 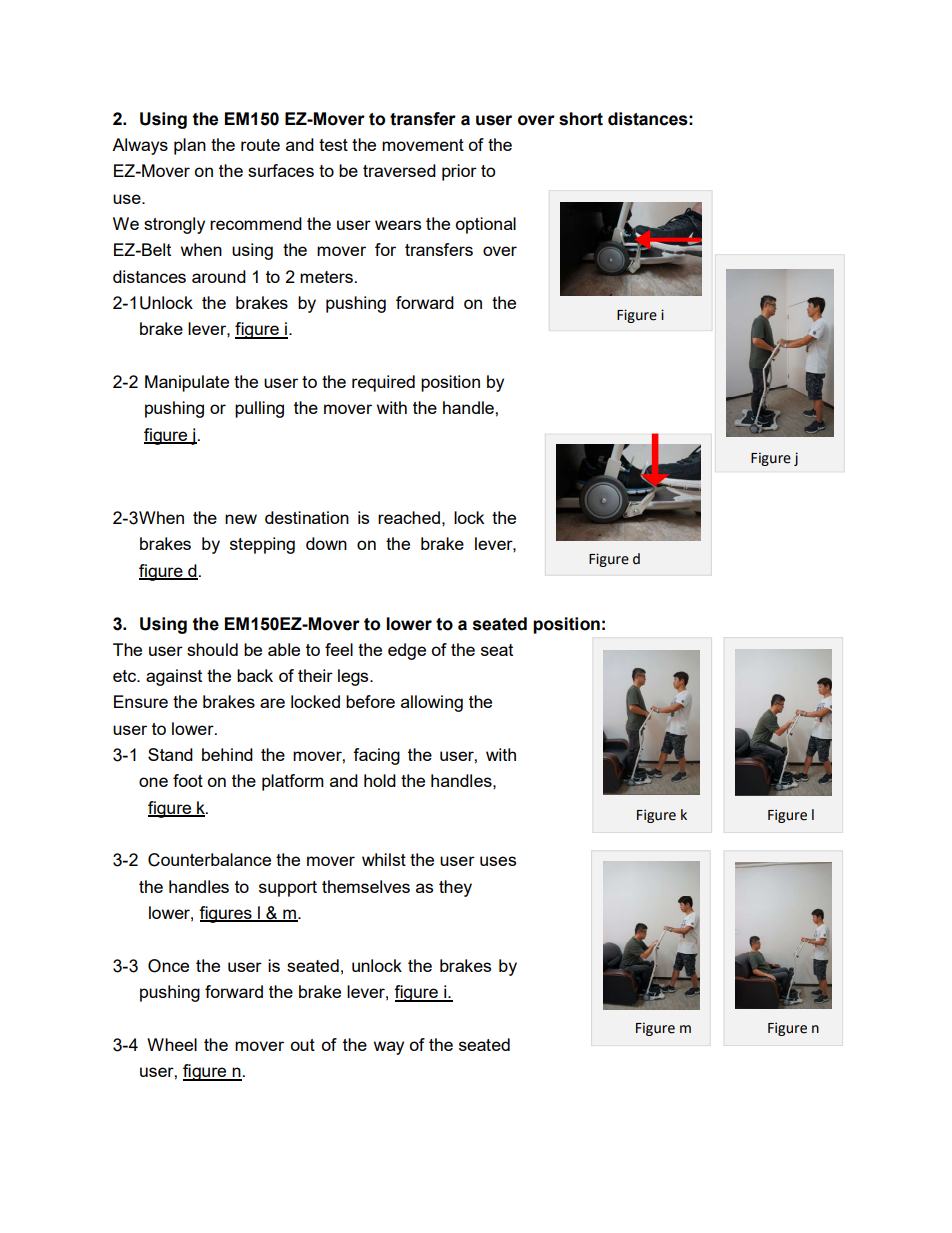 What do you see at coordinates (366, 886) in the screenshot?
I see `themselves` at bounding box center [366, 886].
